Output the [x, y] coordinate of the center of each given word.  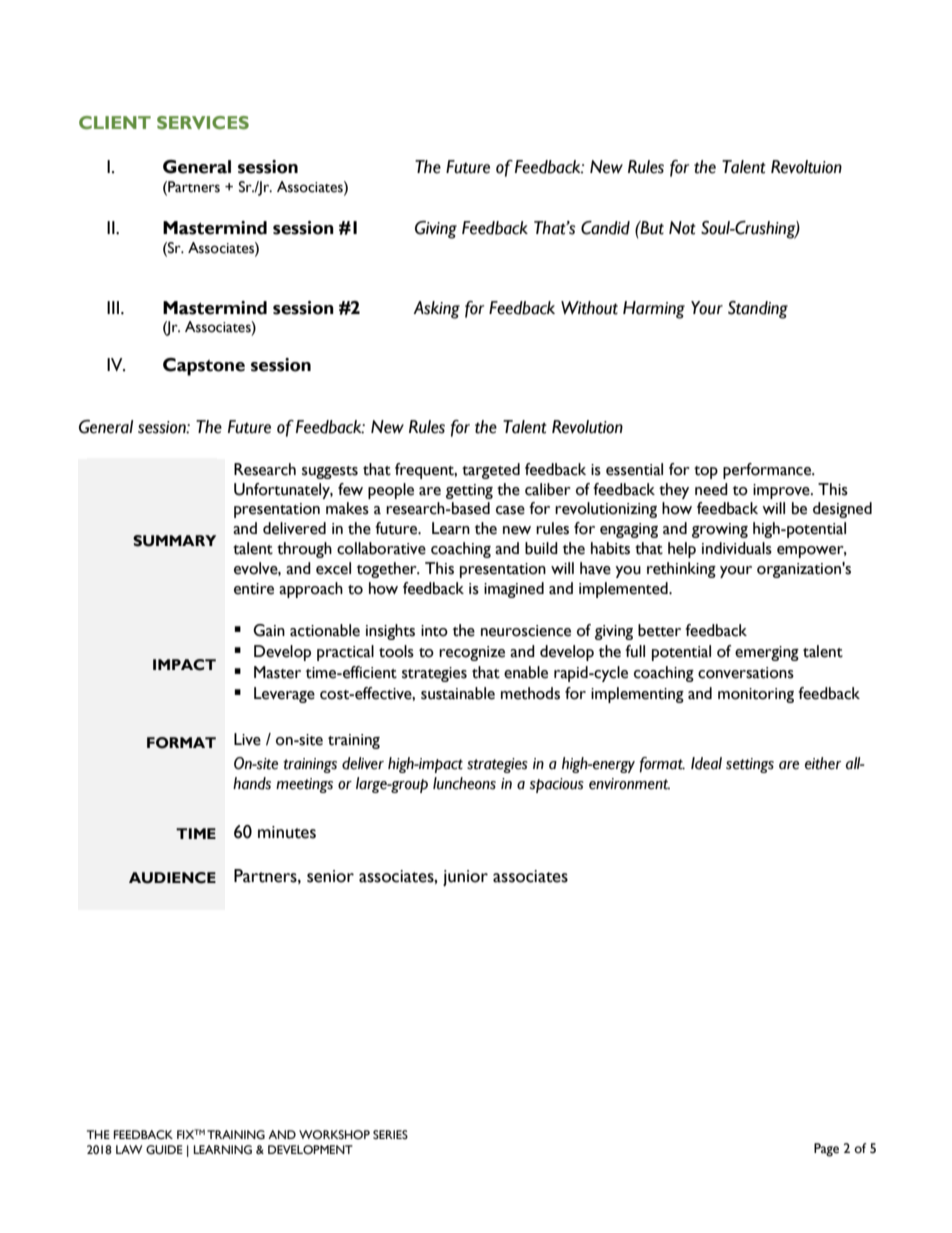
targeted [491, 471]
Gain [269, 630]
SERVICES [203, 123]
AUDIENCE [172, 878]
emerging [767, 653]
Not [682, 228]
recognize [472, 653]
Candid [605, 228]
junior [465, 878]
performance [768, 471]
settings [750, 765]
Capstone [204, 367]
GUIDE [164, 1150]
